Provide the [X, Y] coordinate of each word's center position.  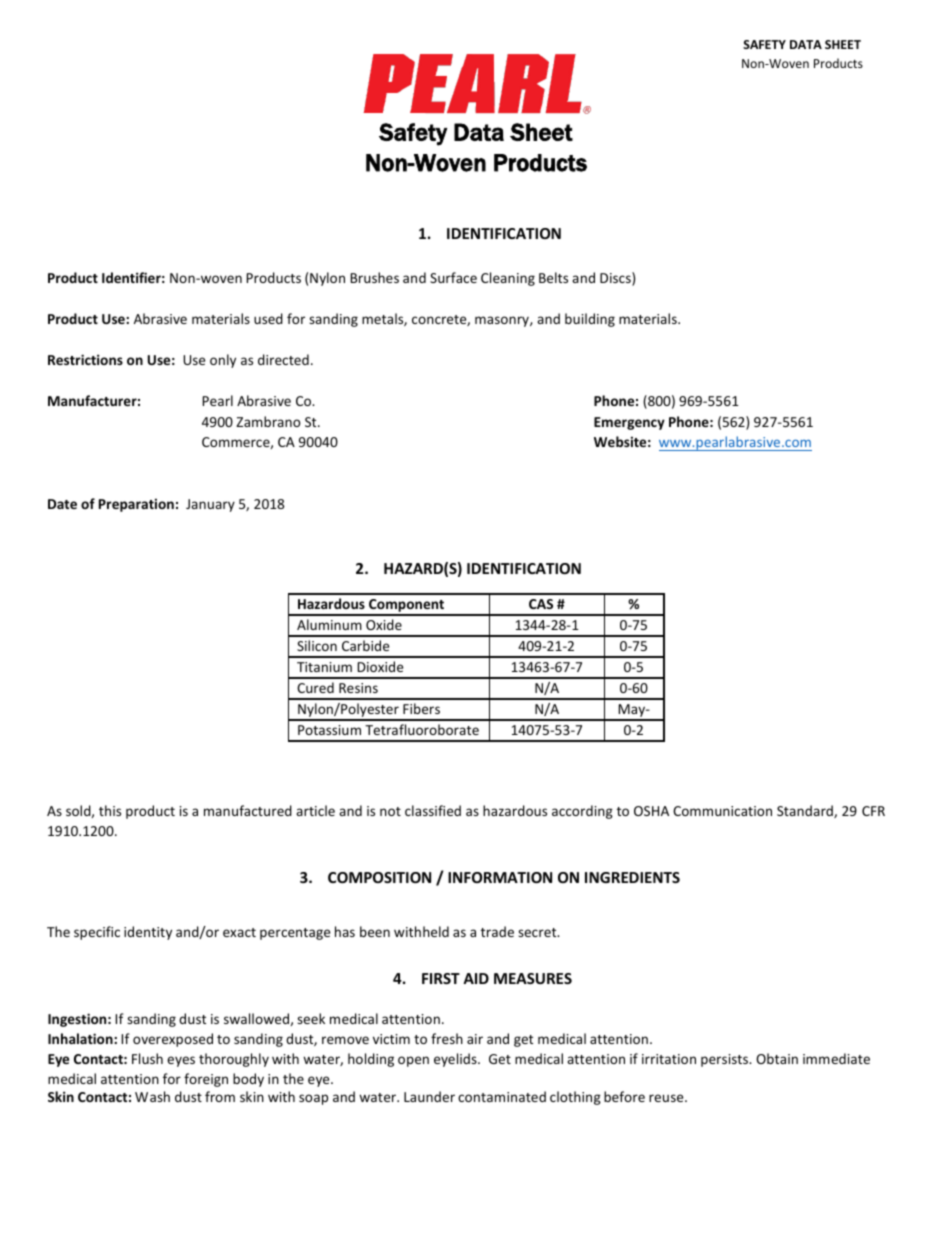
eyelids [456, 1060]
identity [148, 933]
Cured [315, 687]
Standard [806, 811]
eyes [181, 1061]
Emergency [629, 423]
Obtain [777, 1058]
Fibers [421, 708]
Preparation [136, 505]
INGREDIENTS [632, 877]
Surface [453, 277]
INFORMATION [500, 877]
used [268, 318]
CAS [541, 604]
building [590, 320]
